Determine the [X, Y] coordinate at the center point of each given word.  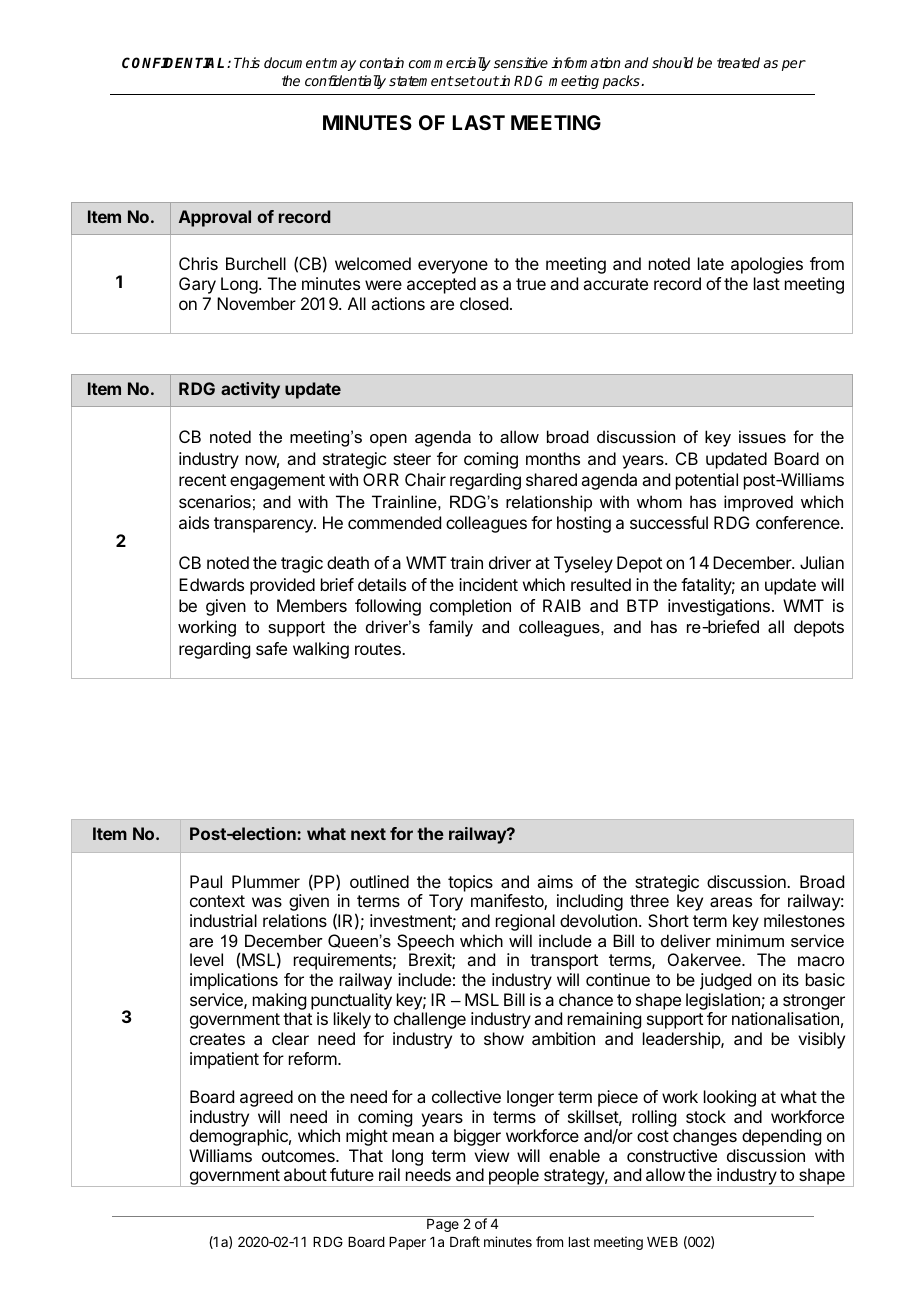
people [513, 1177]
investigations [719, 607]
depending [781, 1137]
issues [762, 436]
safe [271, 648]
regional [525, 922]
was [267, 902]
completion [470, 607]
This [247, 62]
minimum [750, 940]
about [305, 1174]
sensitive [521, 62]
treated [738, 62]
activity [250, 390]
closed [484, 303]
